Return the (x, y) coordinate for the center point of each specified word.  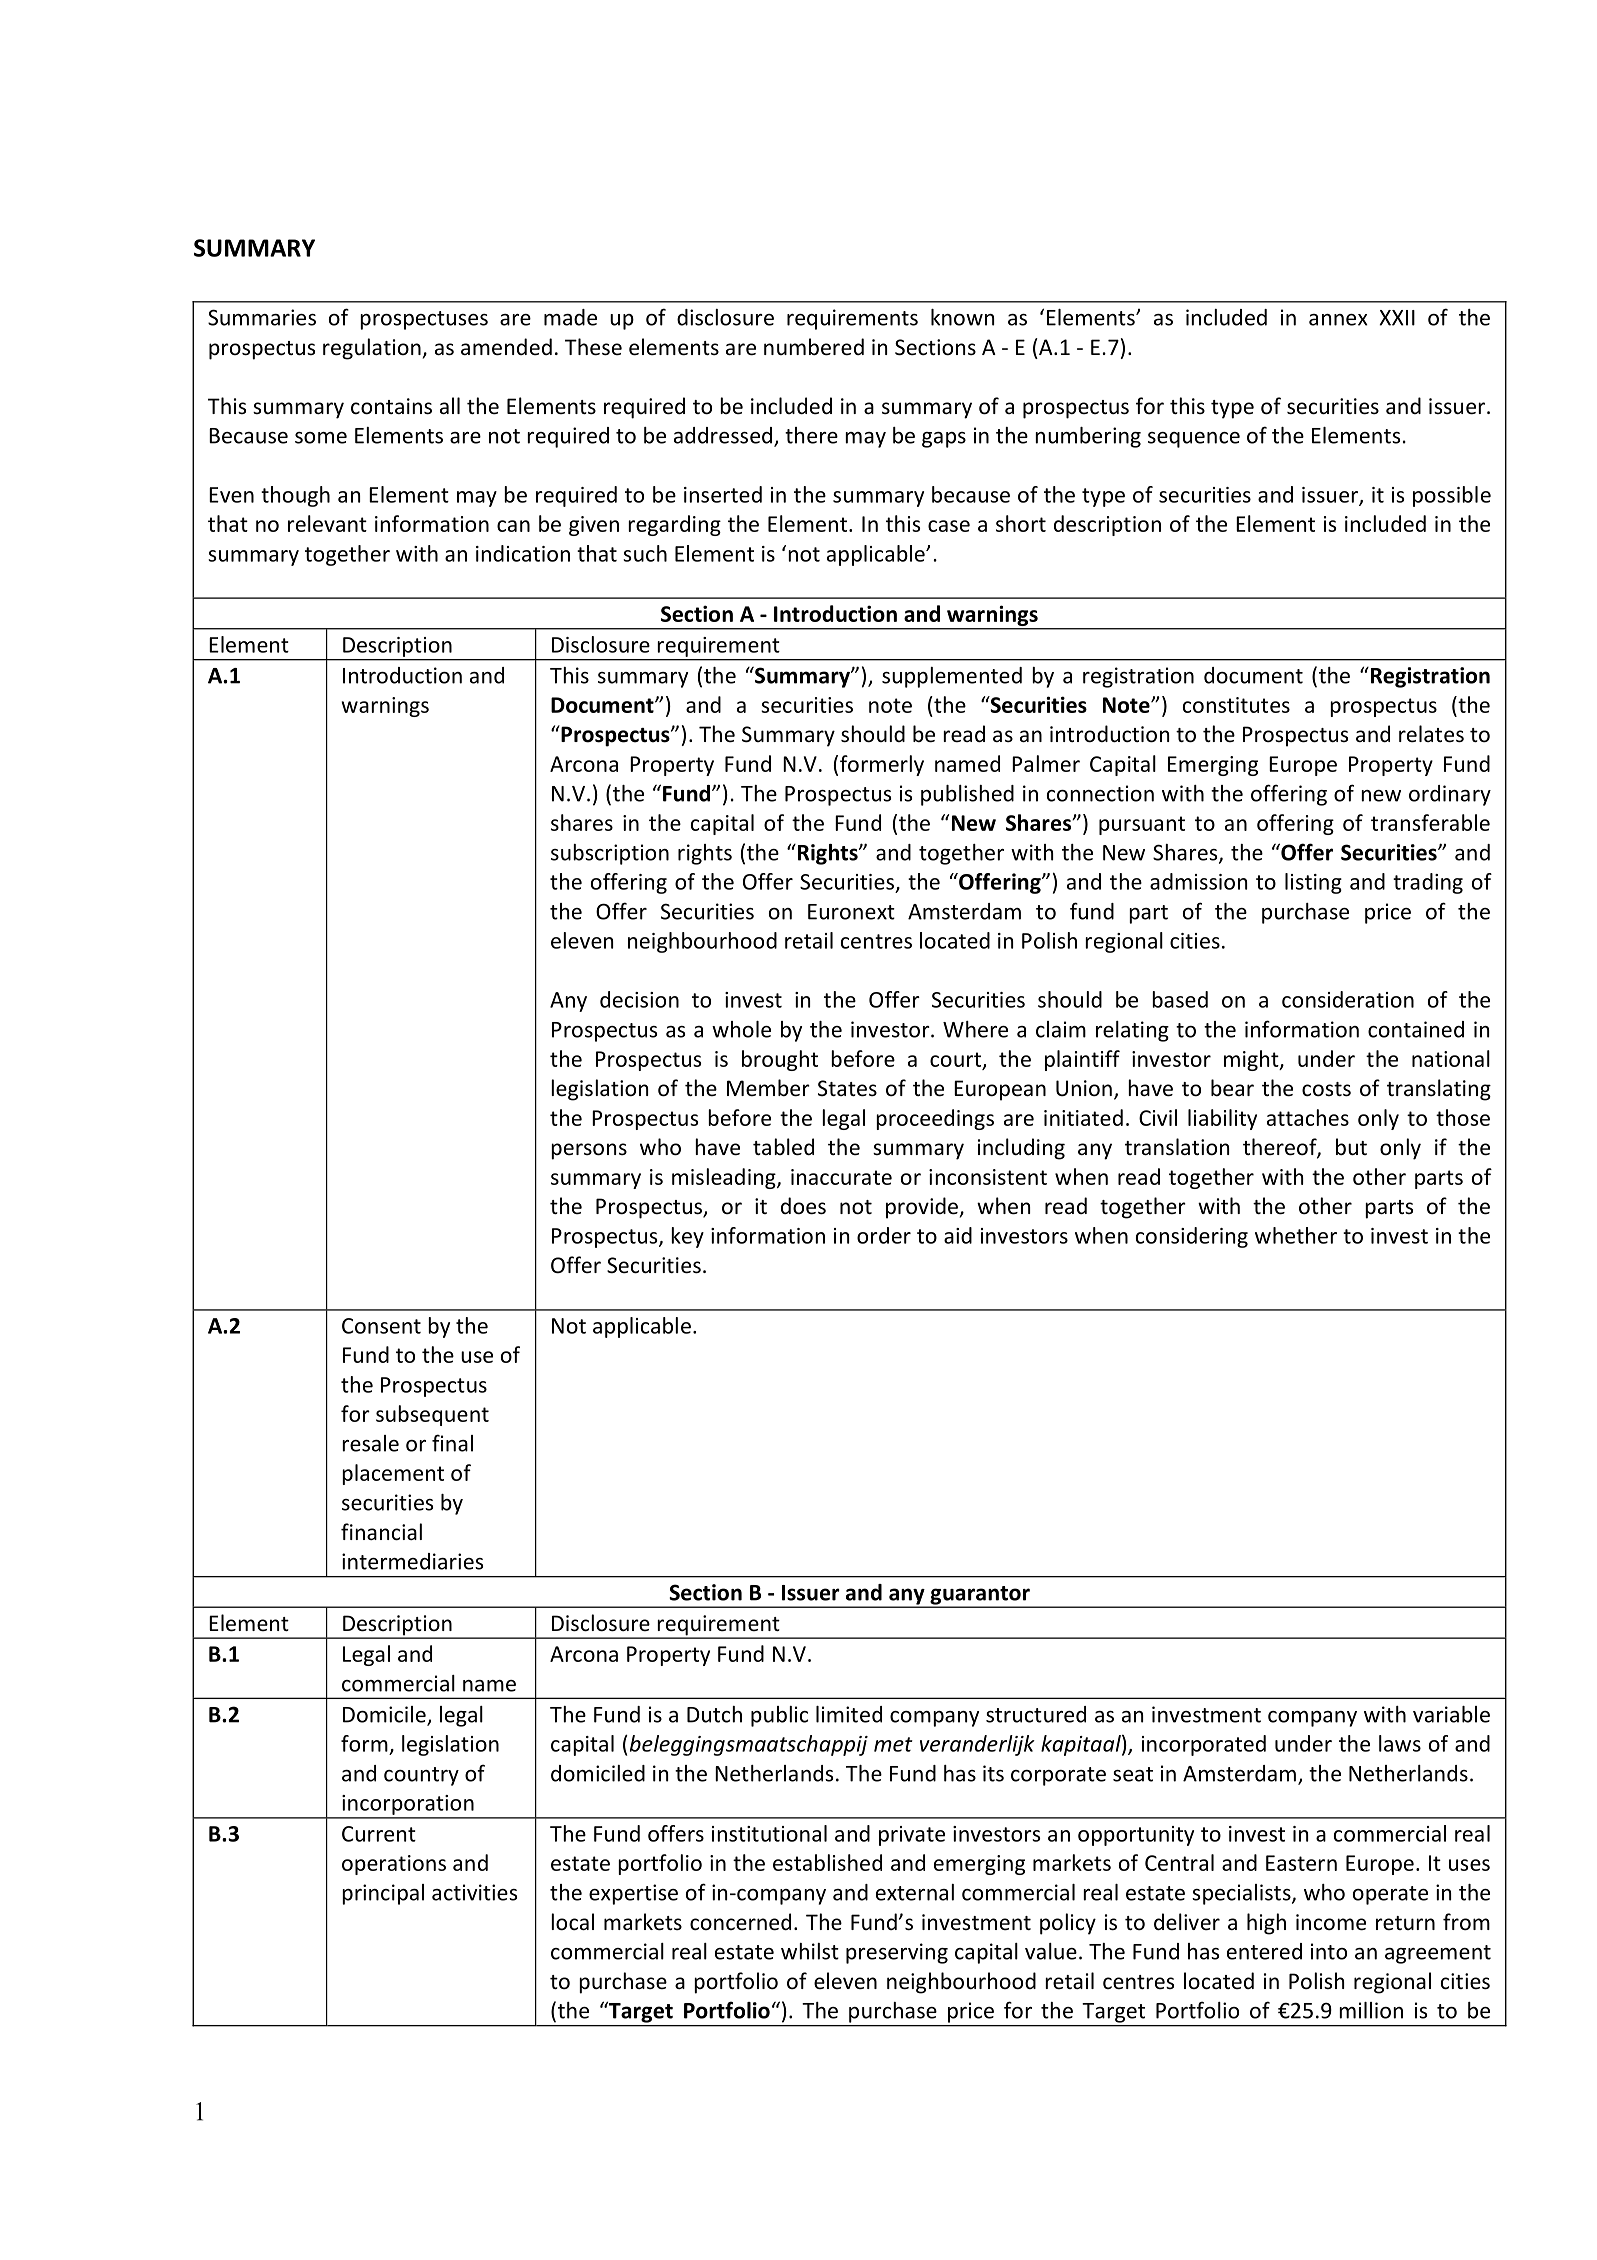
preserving (897, 1953)
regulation (372, 349)
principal (383, 1894)
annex (1338, 320)
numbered (814, 347)
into (1329, 1951)
